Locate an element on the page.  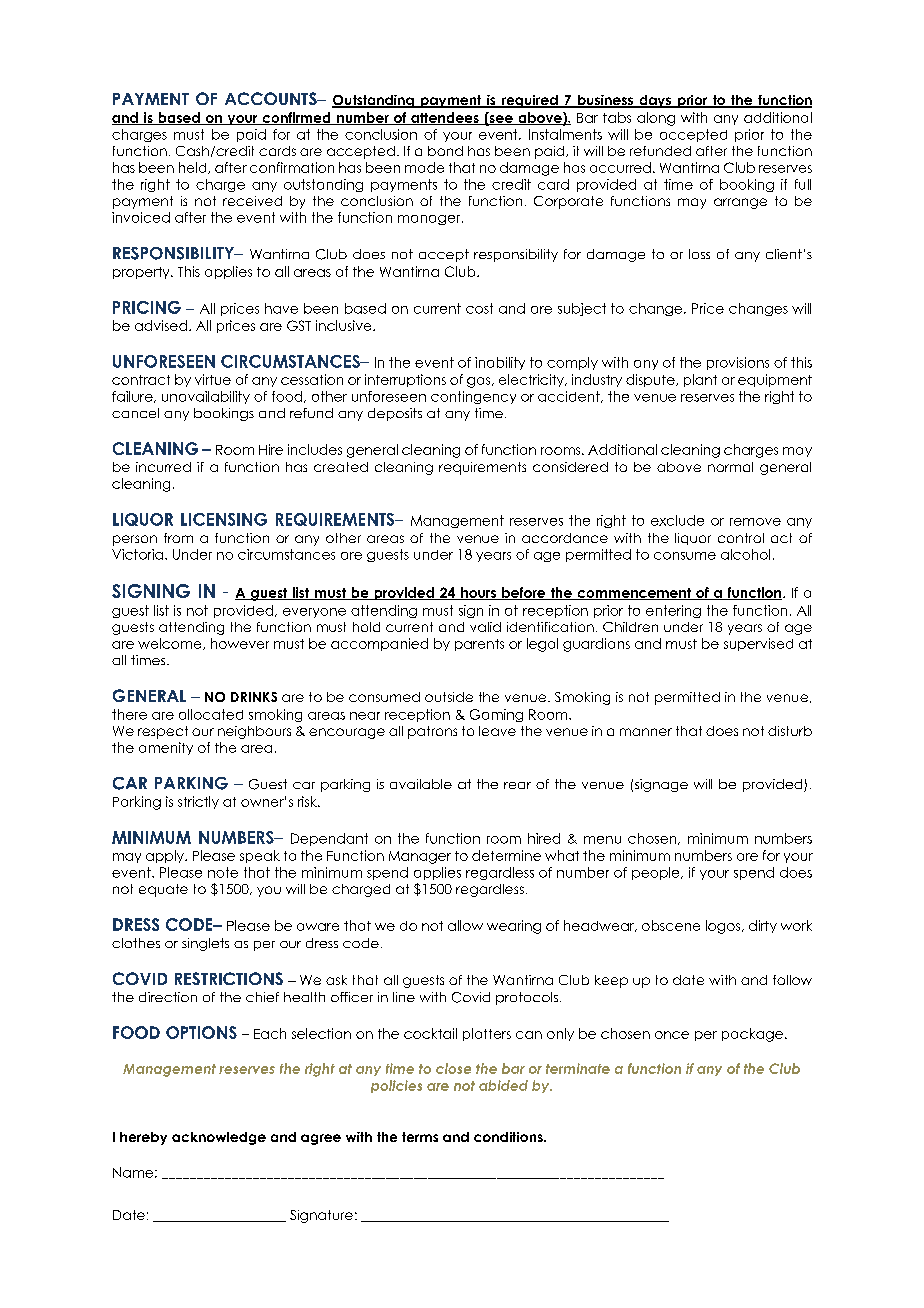
strictly is located at coordinates (198, 802).
